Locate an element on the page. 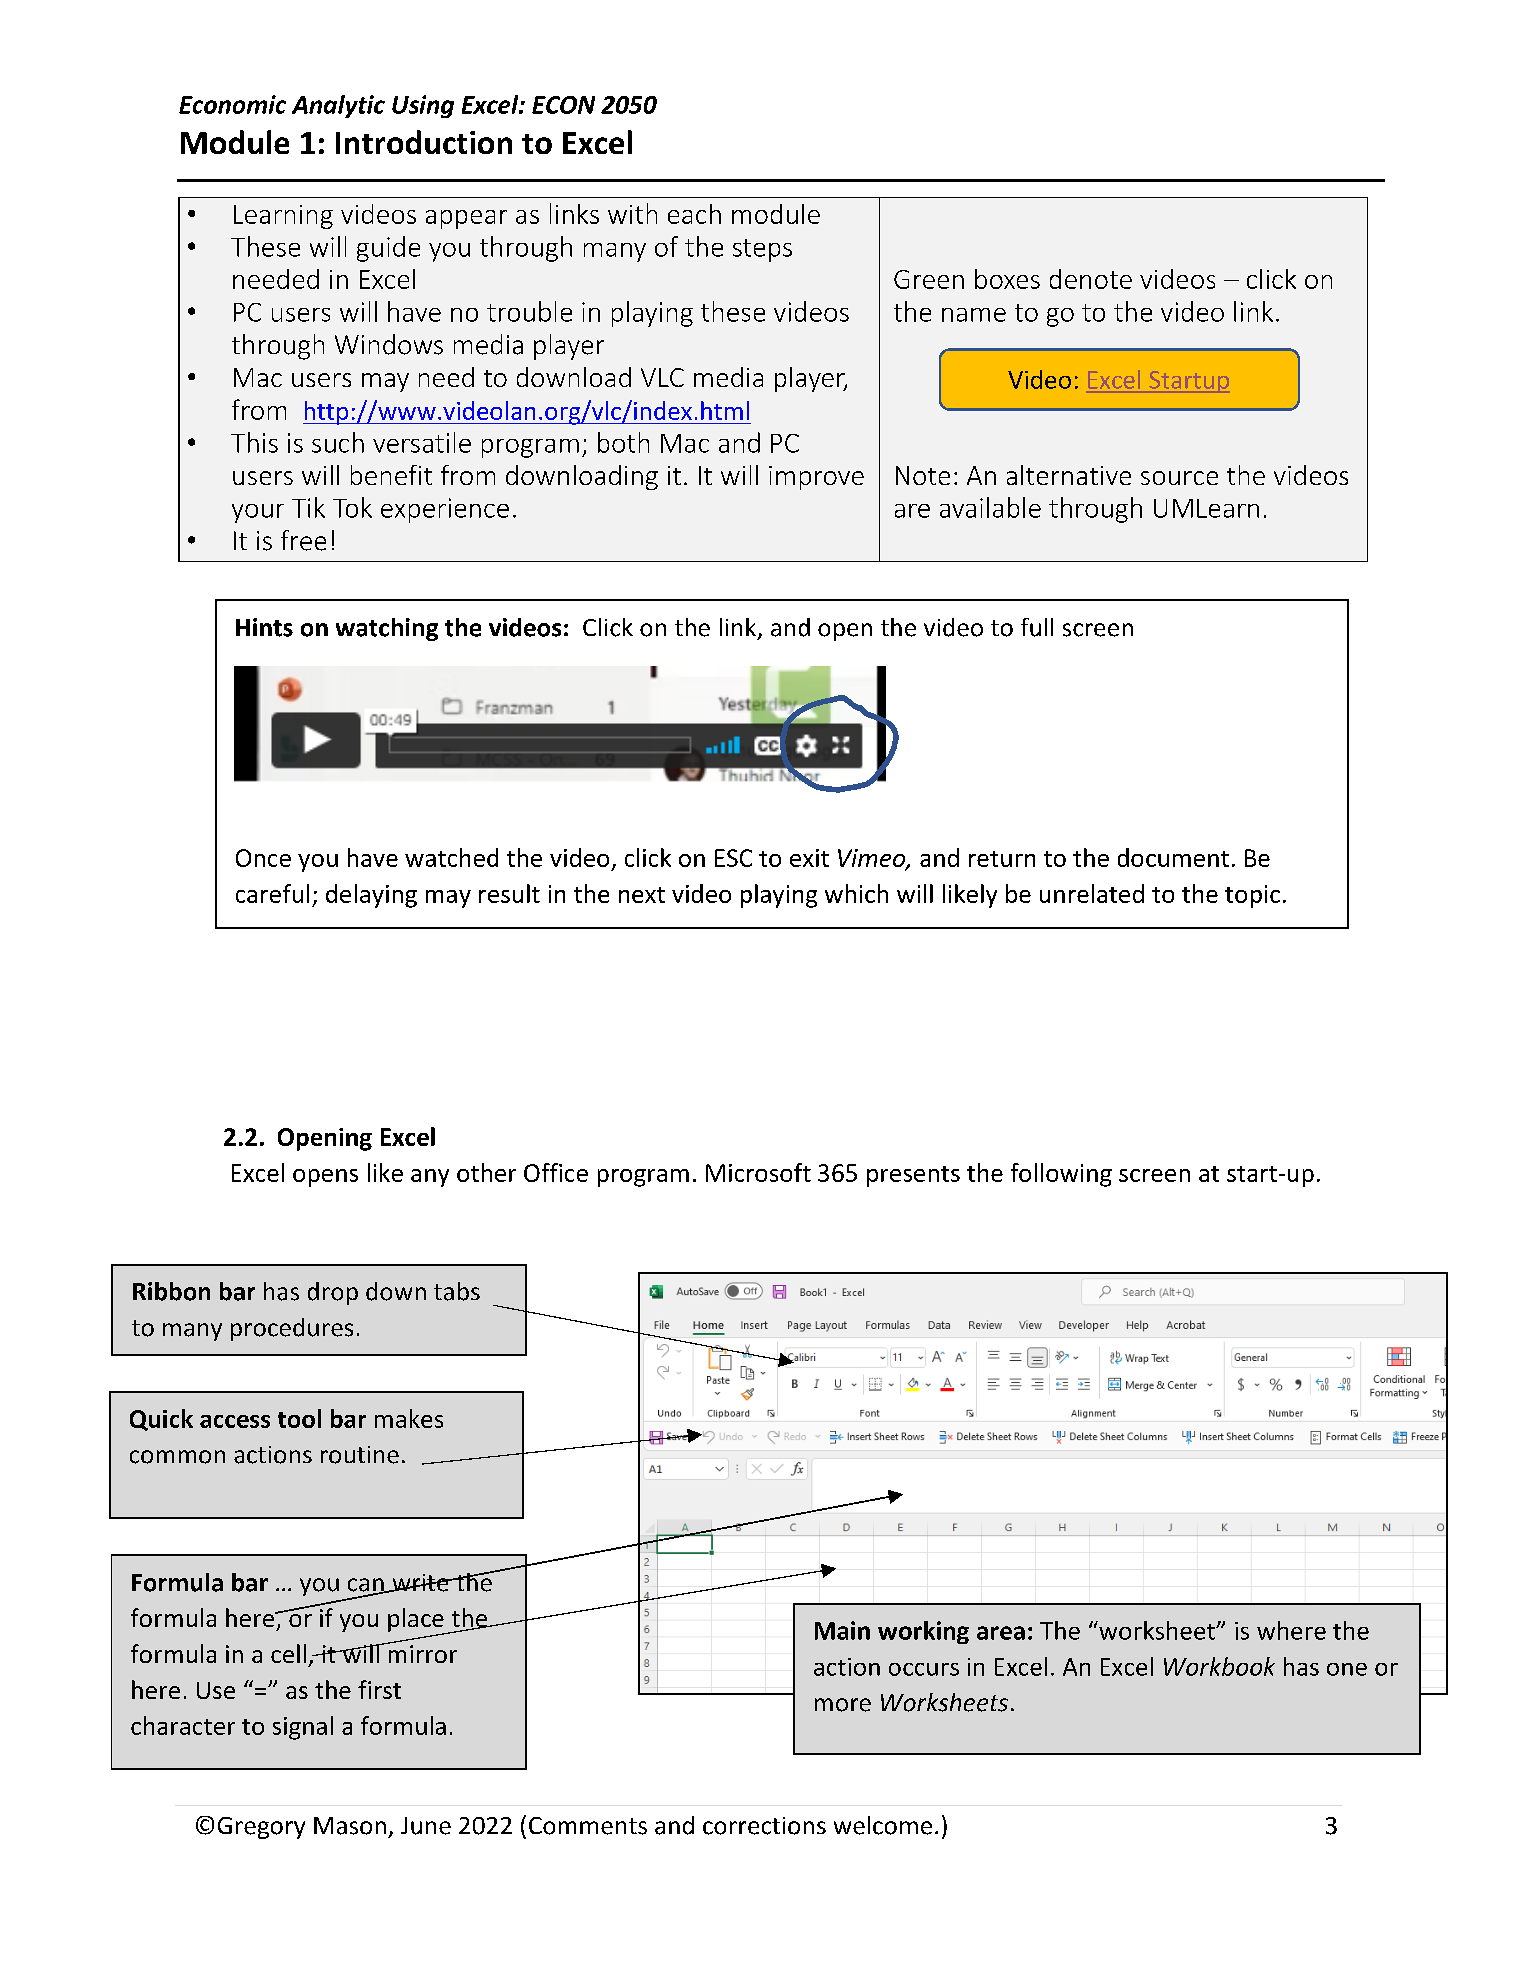 This document has width=1517, height=1963. signal is located at coordinates (303, 1728).
